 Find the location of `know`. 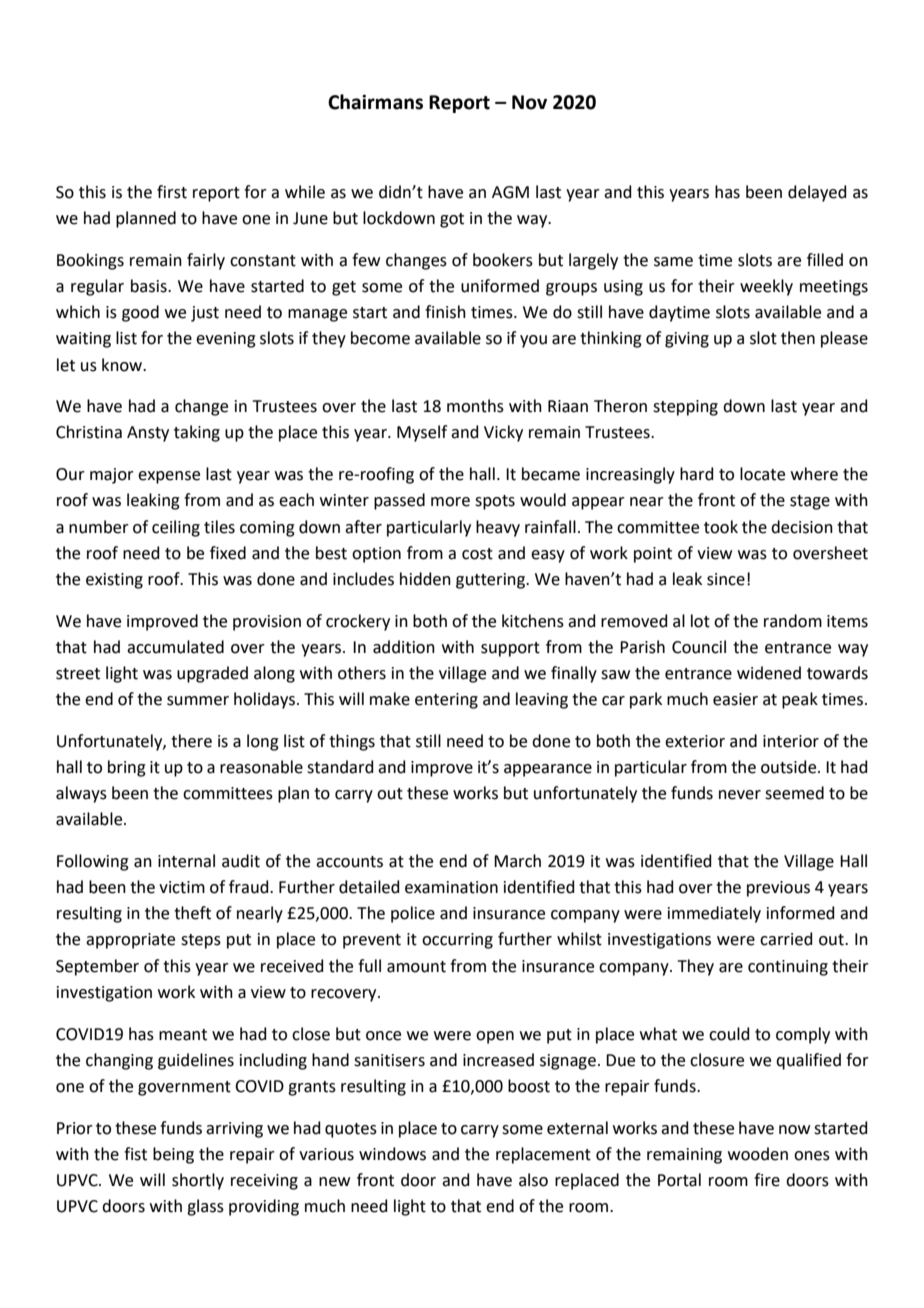

know is located at coordinates (123, 365).
